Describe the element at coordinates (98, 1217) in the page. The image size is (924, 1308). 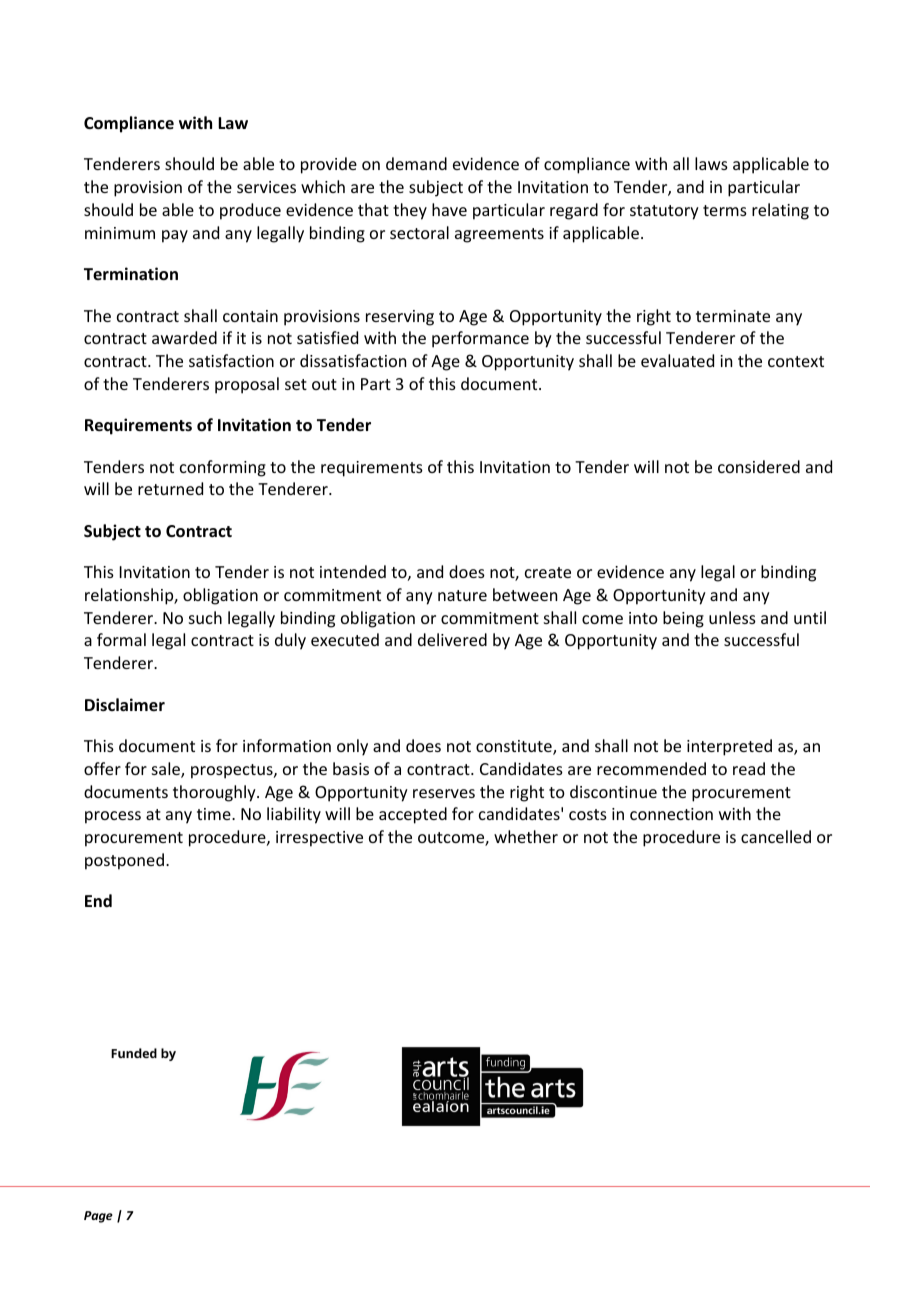
I see `Page` at that location.
